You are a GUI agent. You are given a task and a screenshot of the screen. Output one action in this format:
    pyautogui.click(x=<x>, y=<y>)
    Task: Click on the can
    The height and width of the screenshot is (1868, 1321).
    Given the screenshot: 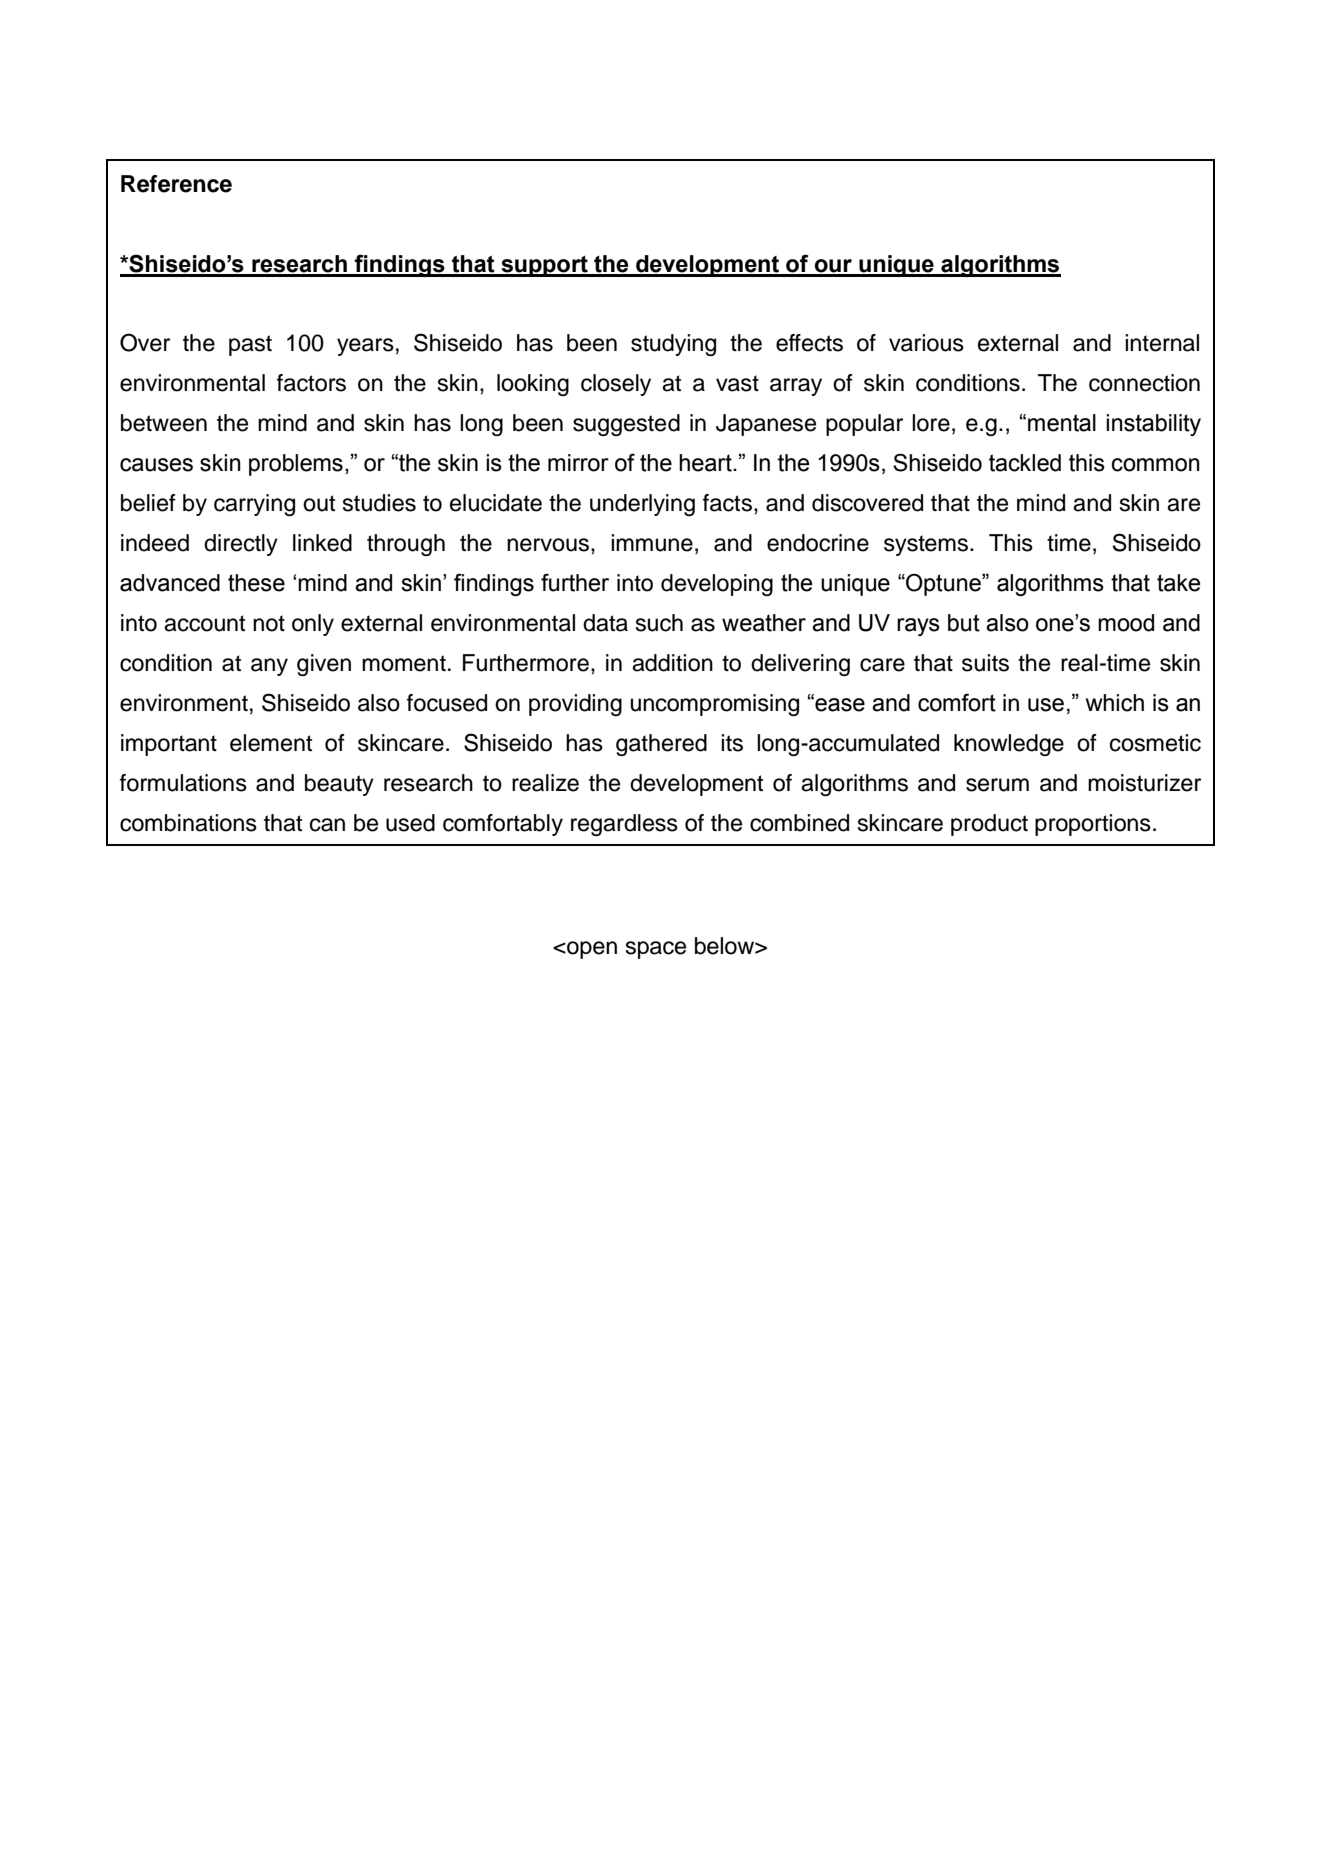 What is the action you would take?
    pyautogui.click(x=327, y=825)
